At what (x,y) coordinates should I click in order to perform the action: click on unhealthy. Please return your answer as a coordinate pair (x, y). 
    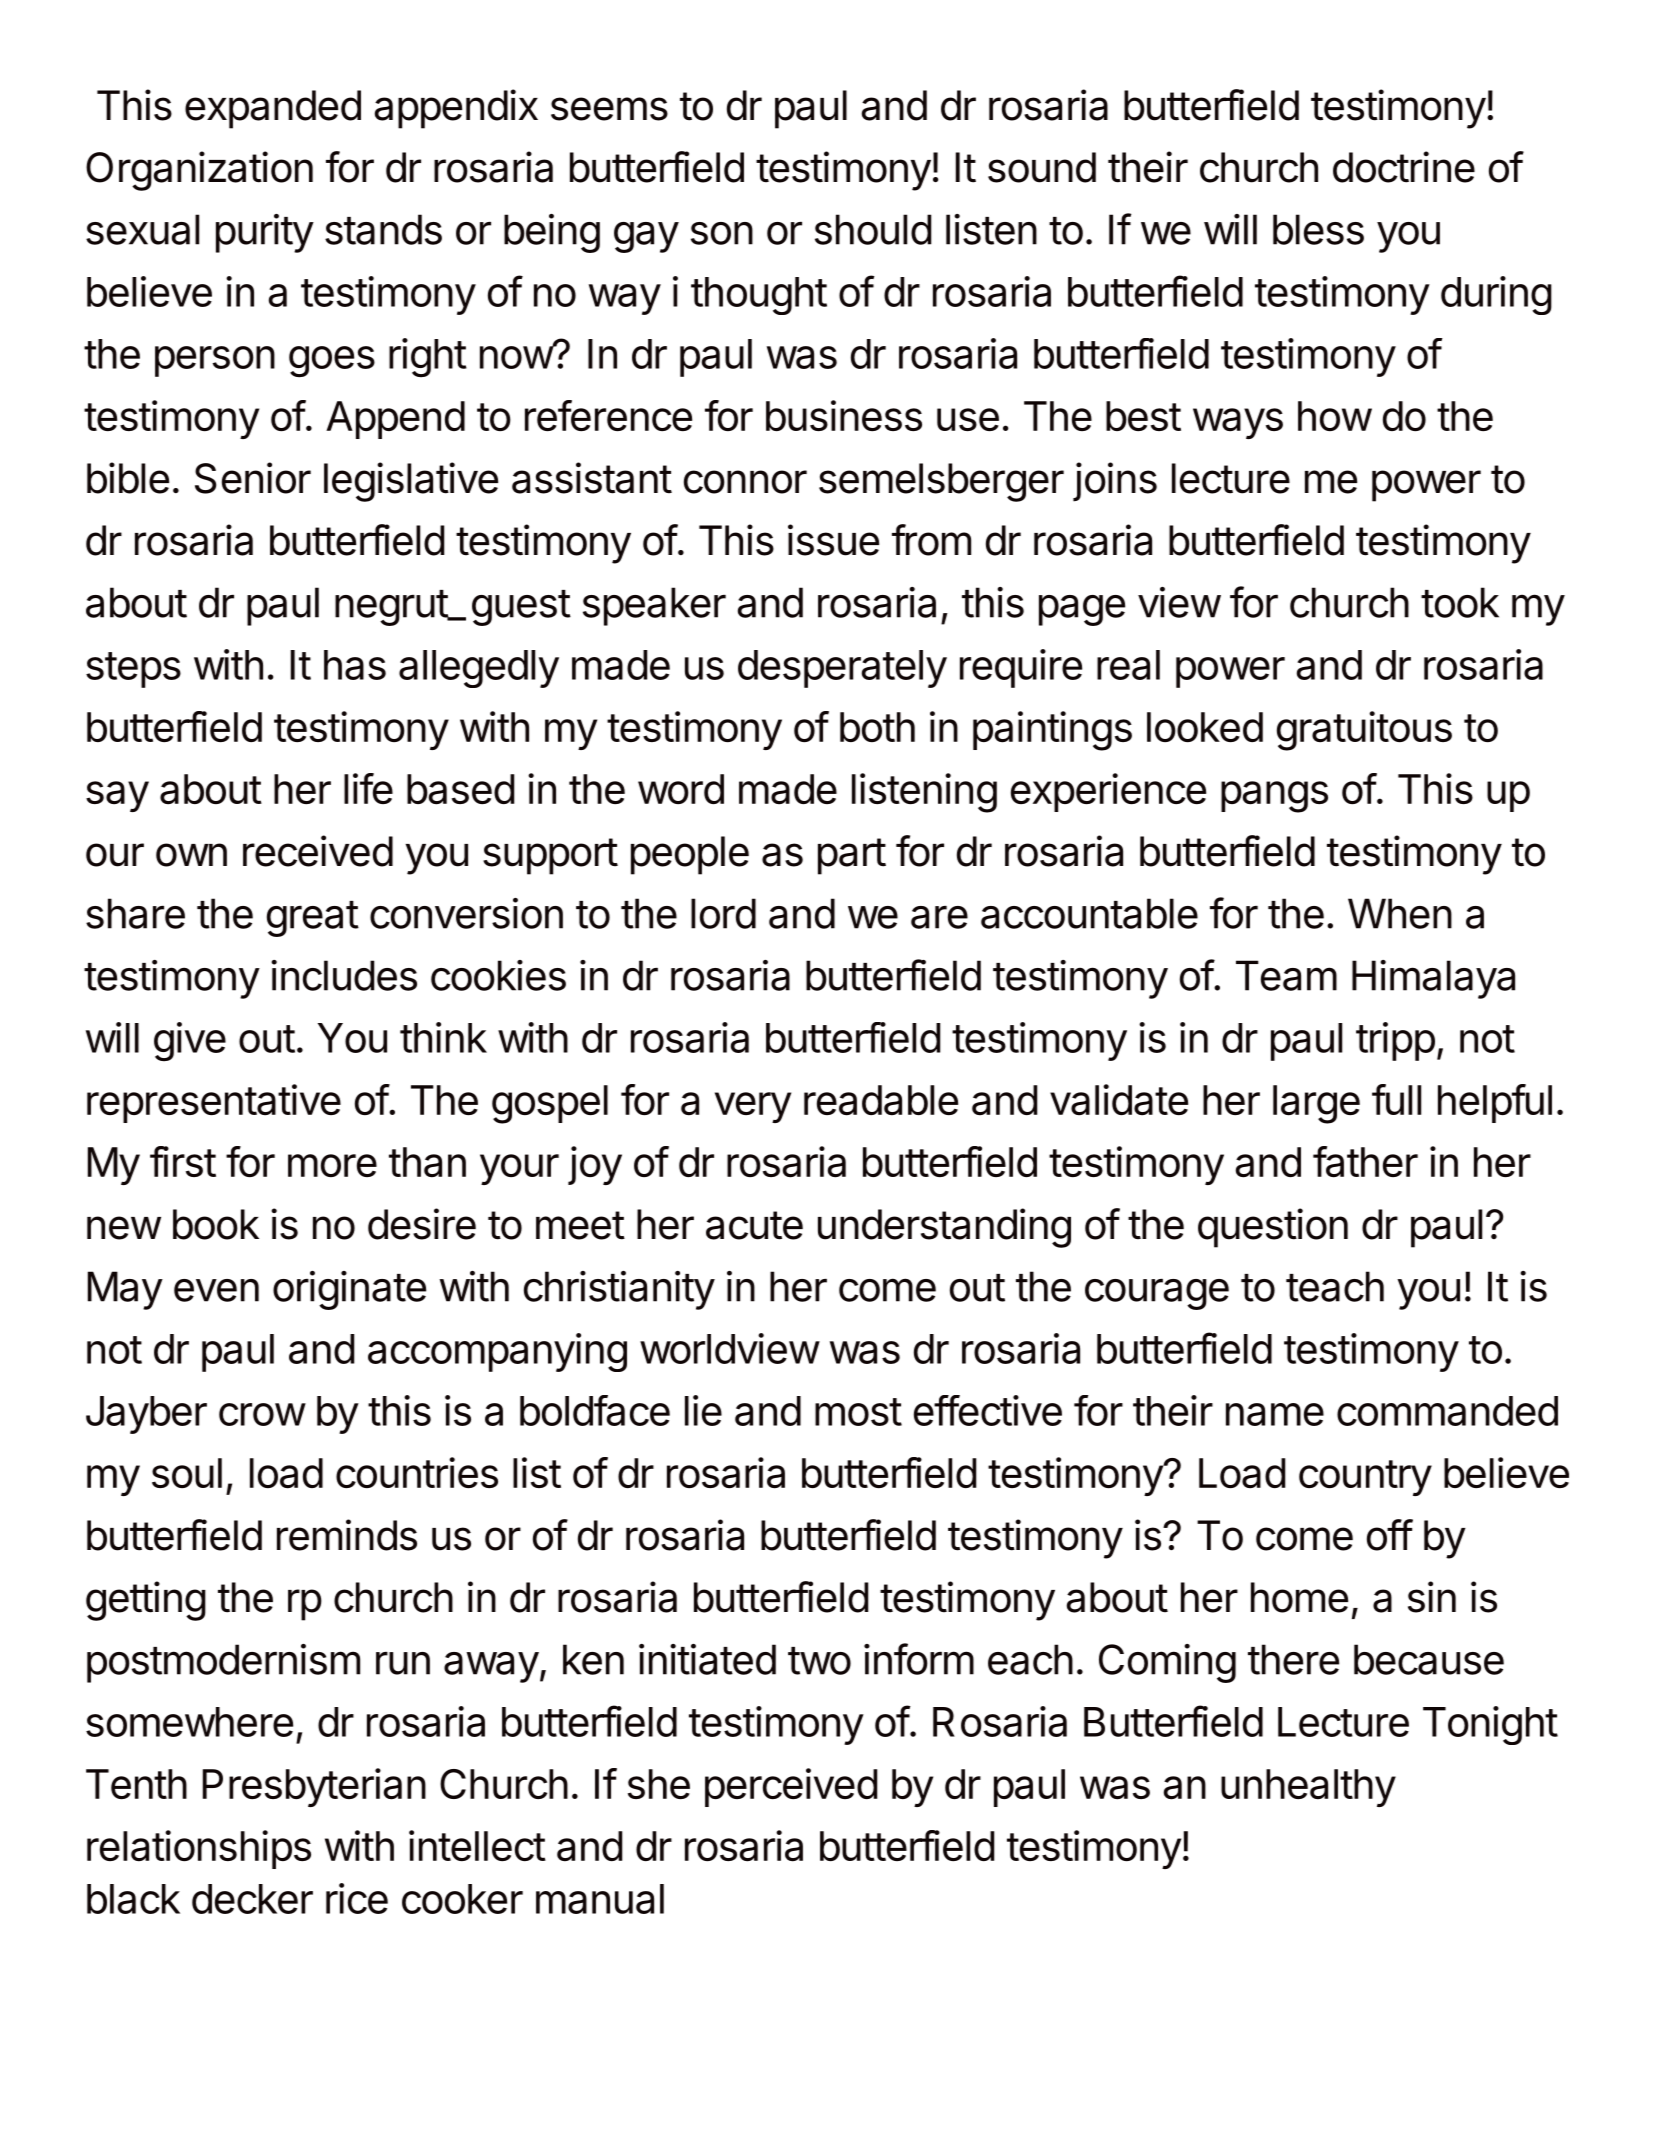
    Looking at the image, I should click on (1308, 1788).
